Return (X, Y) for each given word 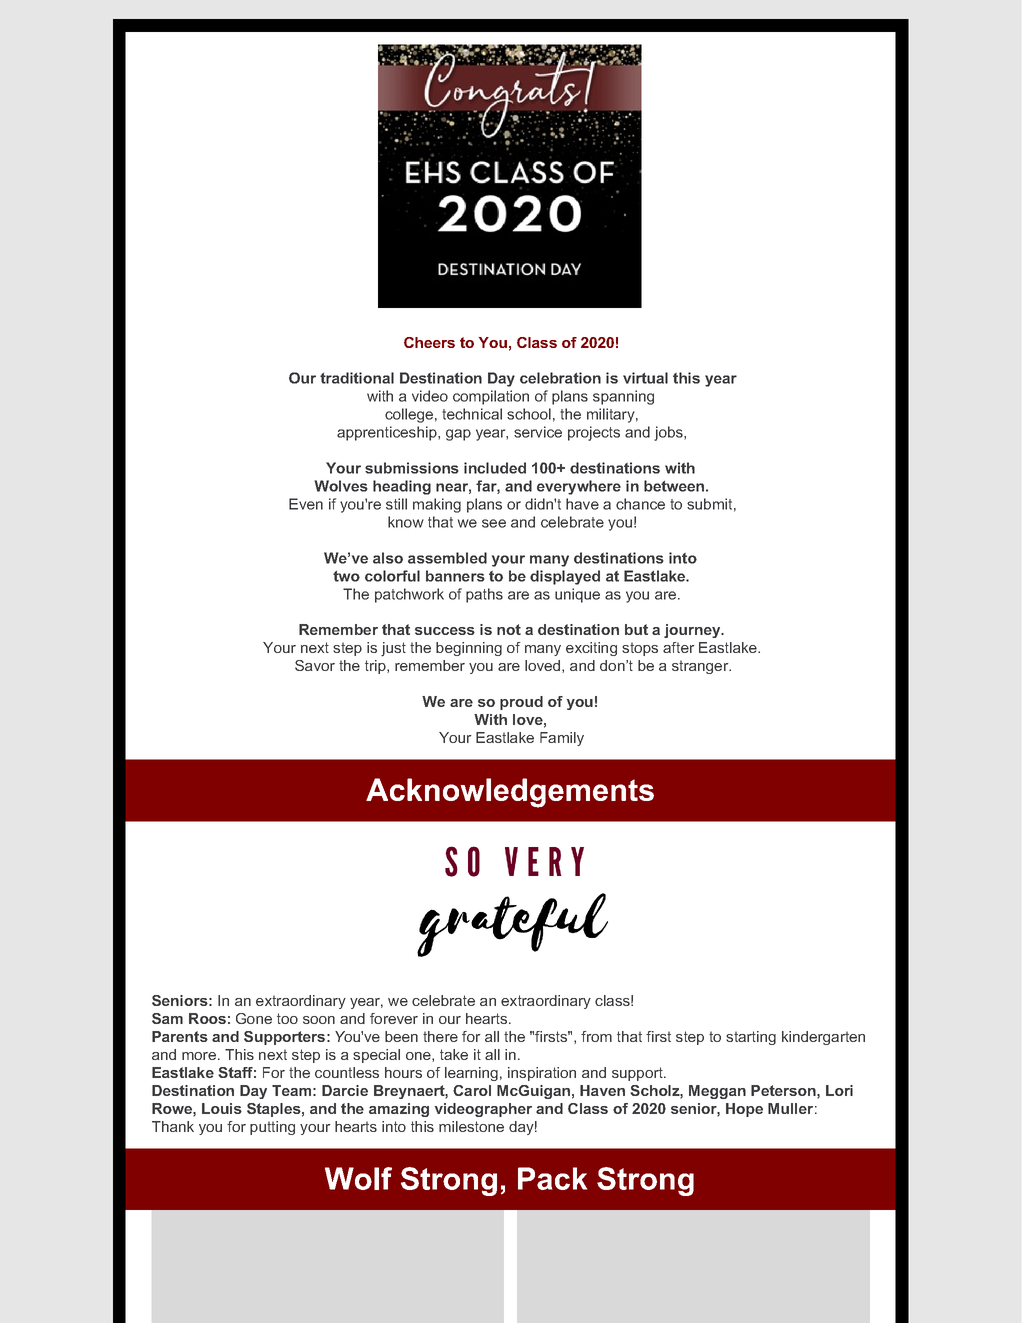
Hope (744, 1110)
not (509, 629)
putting (272, 1128)
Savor (315, 665)
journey (693, 631)
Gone (254, 1018)
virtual (645, 378)
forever (394, 1018)
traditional (357, 378)
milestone (471, 1126)
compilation (491, 397)
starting (751, 1038)
